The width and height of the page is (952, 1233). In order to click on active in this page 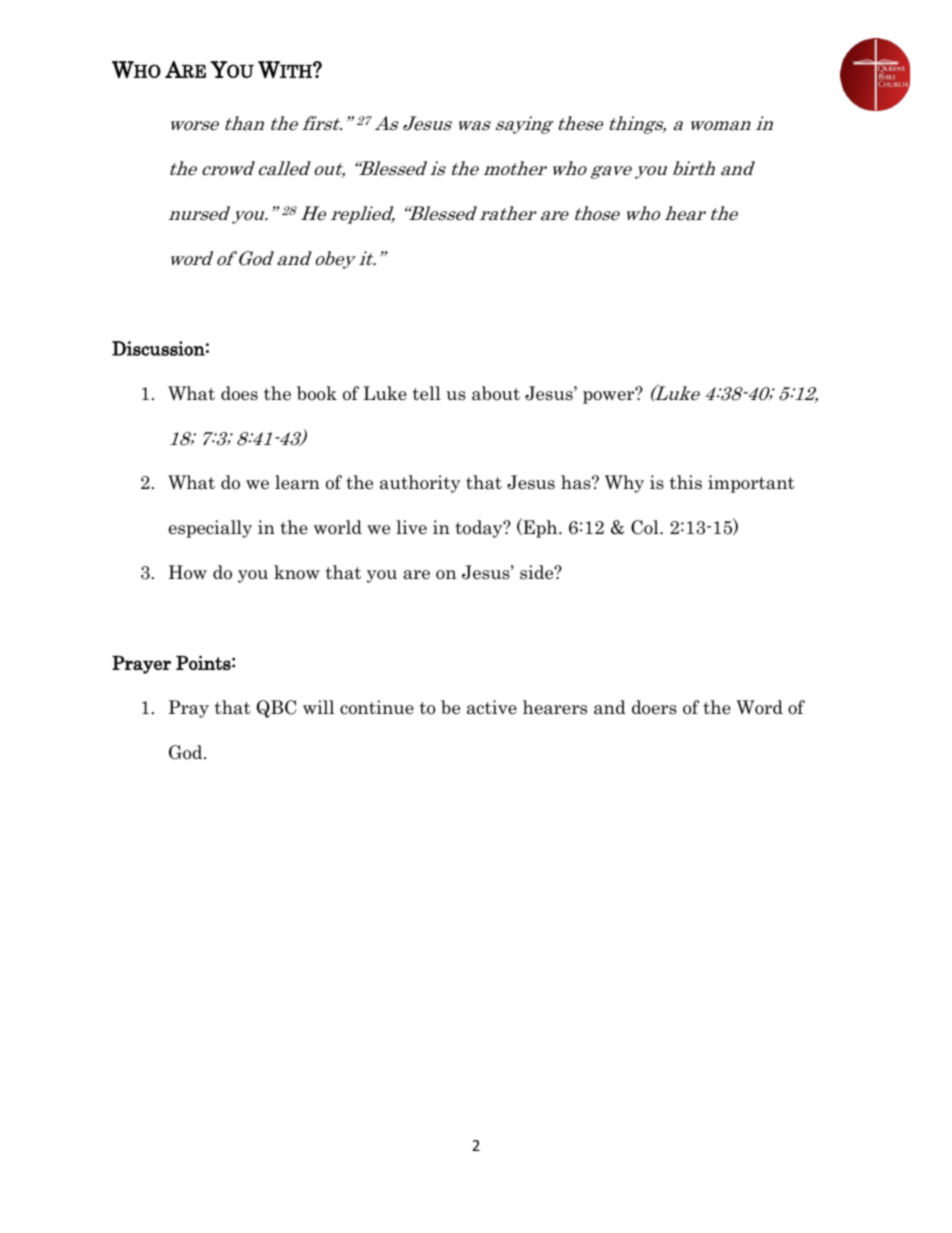, I will do `click(492, 707)`.
